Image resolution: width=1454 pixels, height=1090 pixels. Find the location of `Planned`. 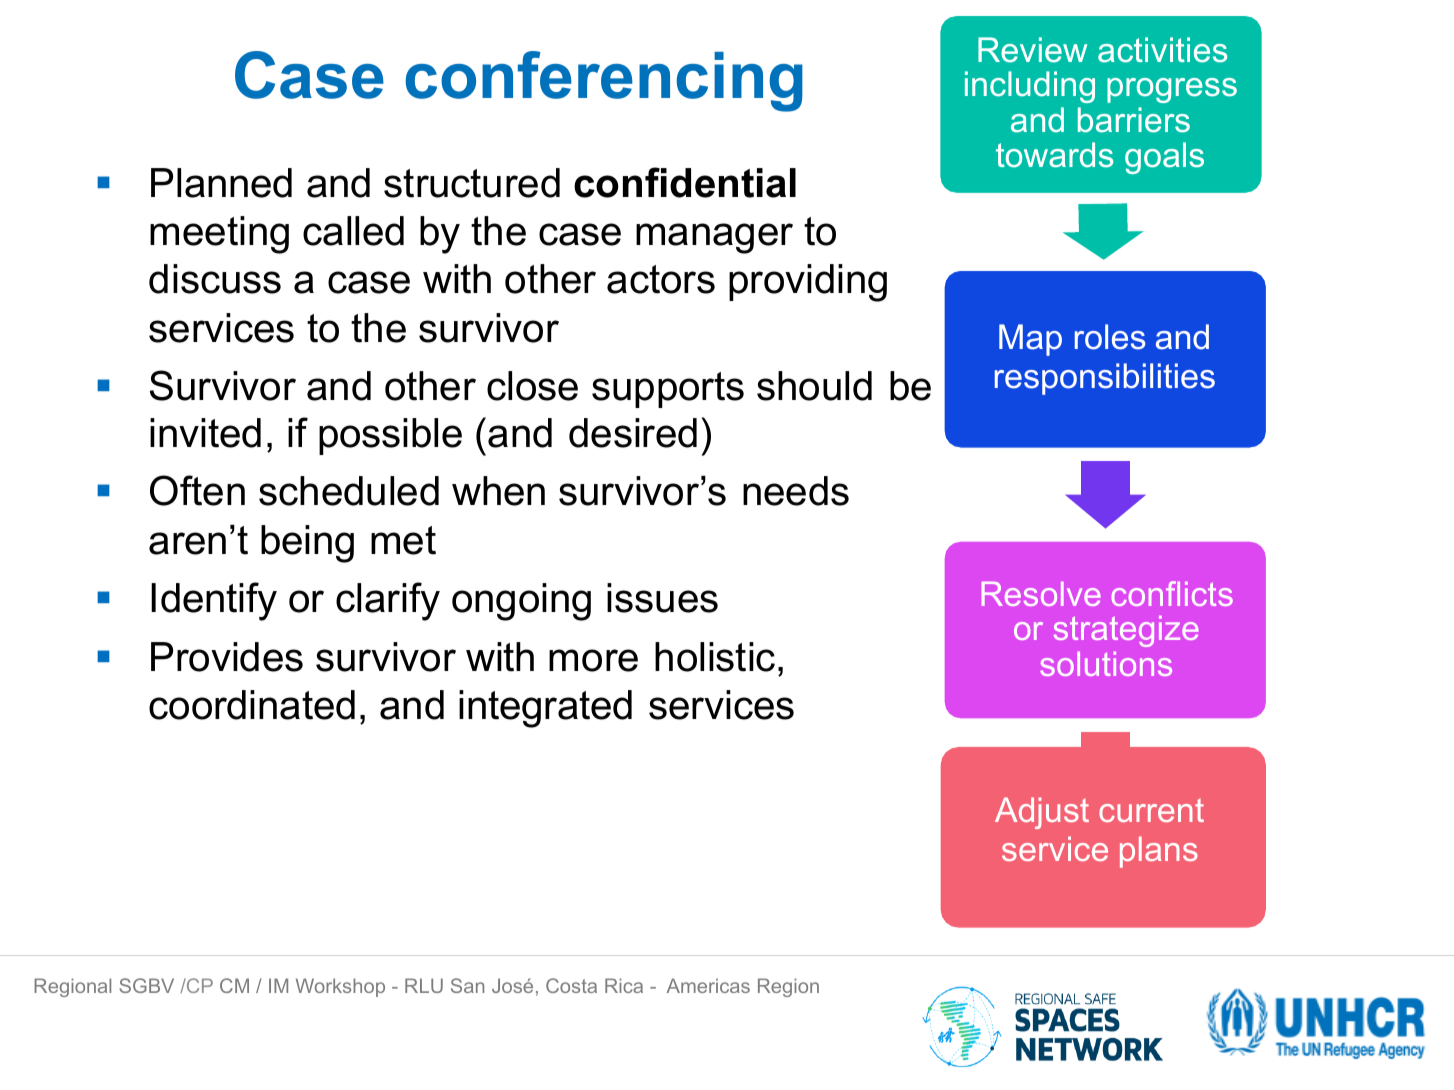

Planned is located at coordinates (221, 183).
